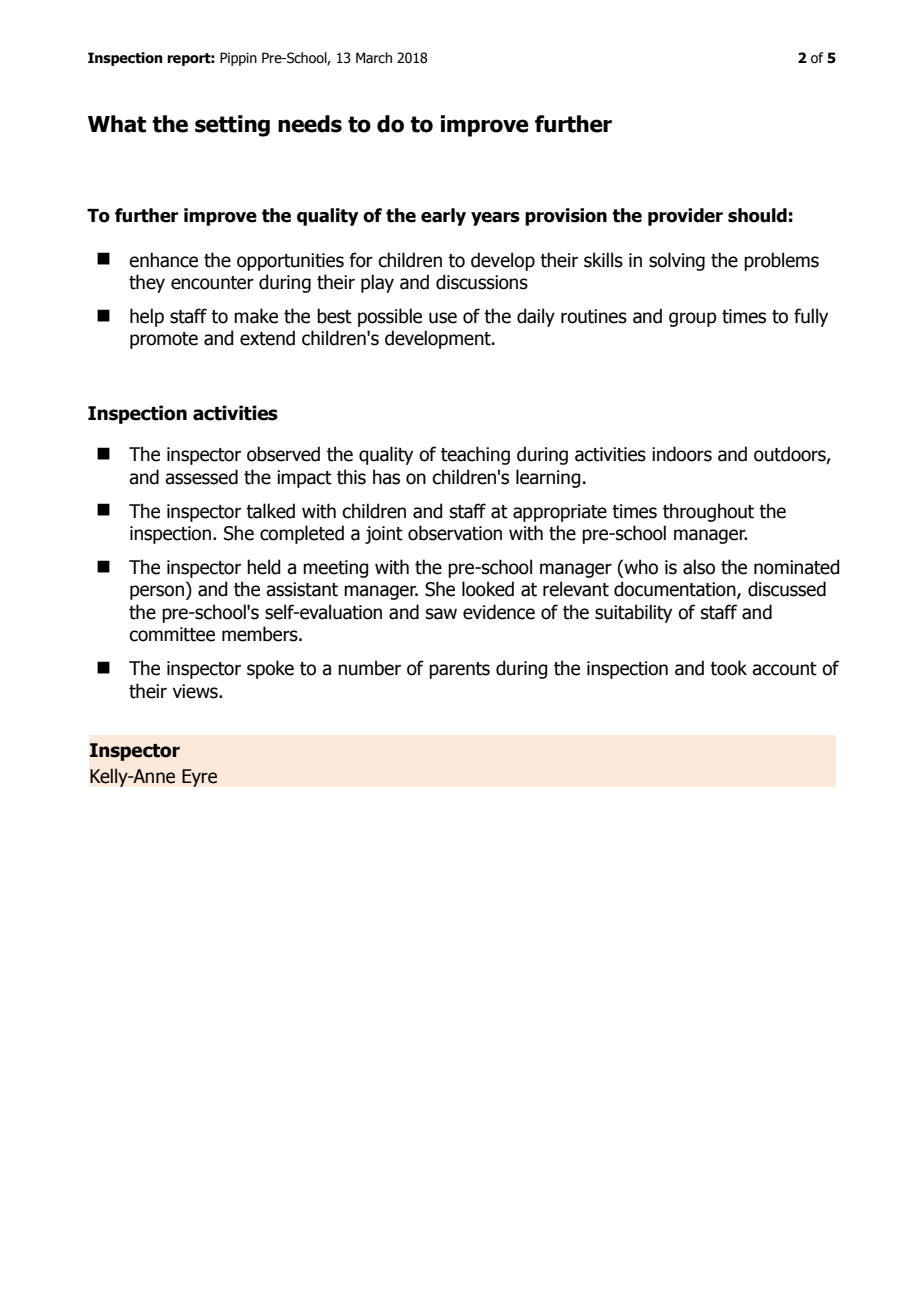 The image size is (924, 1308). I want to click on observation, so click(455, 533).
